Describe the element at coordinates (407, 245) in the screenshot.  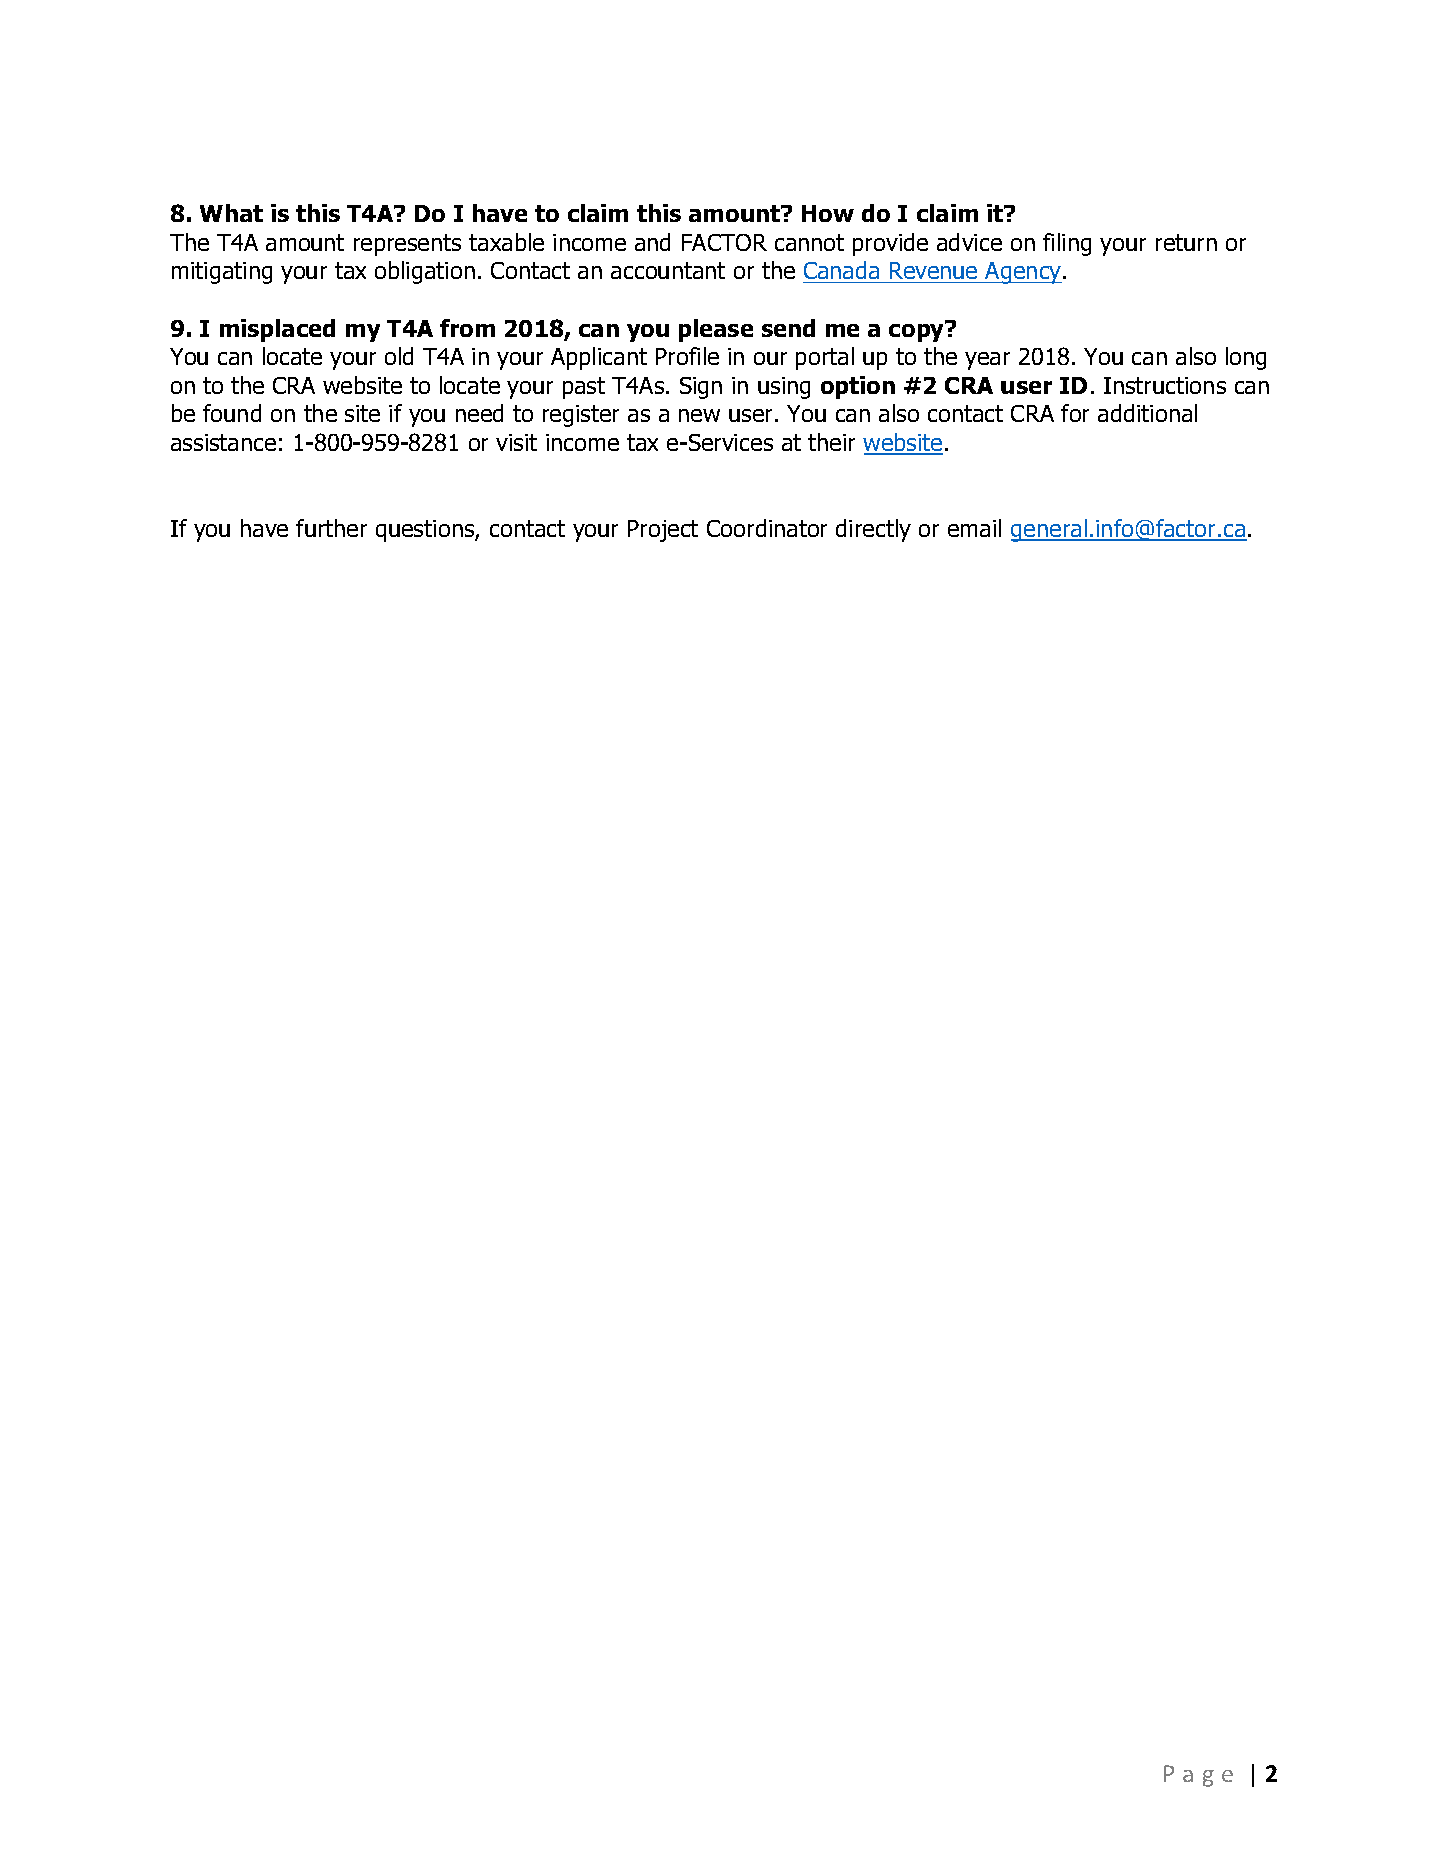
I see `represents` at that location.
